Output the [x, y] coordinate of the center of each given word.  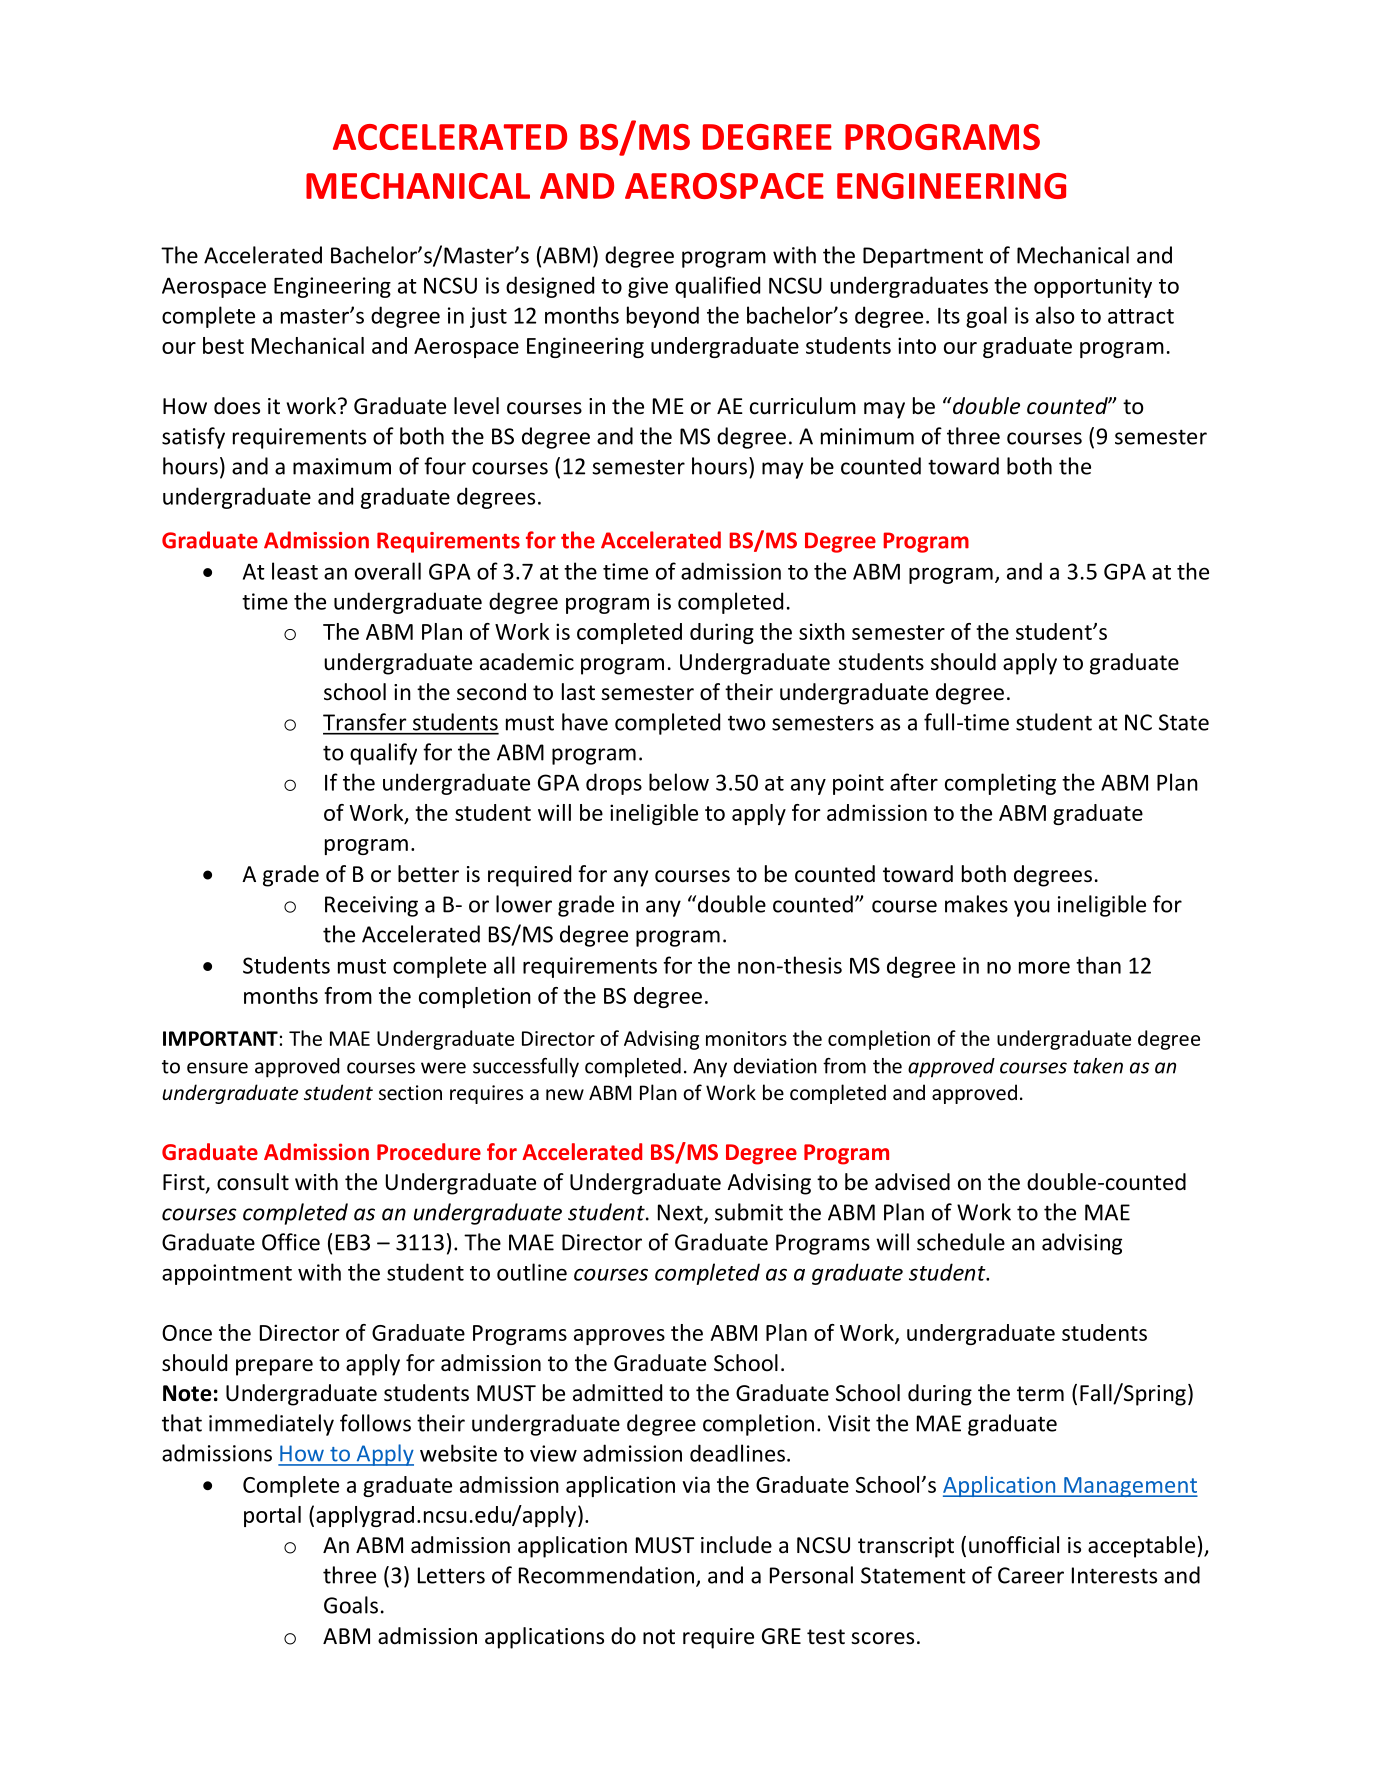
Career [1031, 1575]
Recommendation [606, 1575]
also [1055, 315]
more [1044, 967]
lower [524, 904]
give [648, 287]
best [223, 345]
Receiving [371, 906]
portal [272, 1516]
